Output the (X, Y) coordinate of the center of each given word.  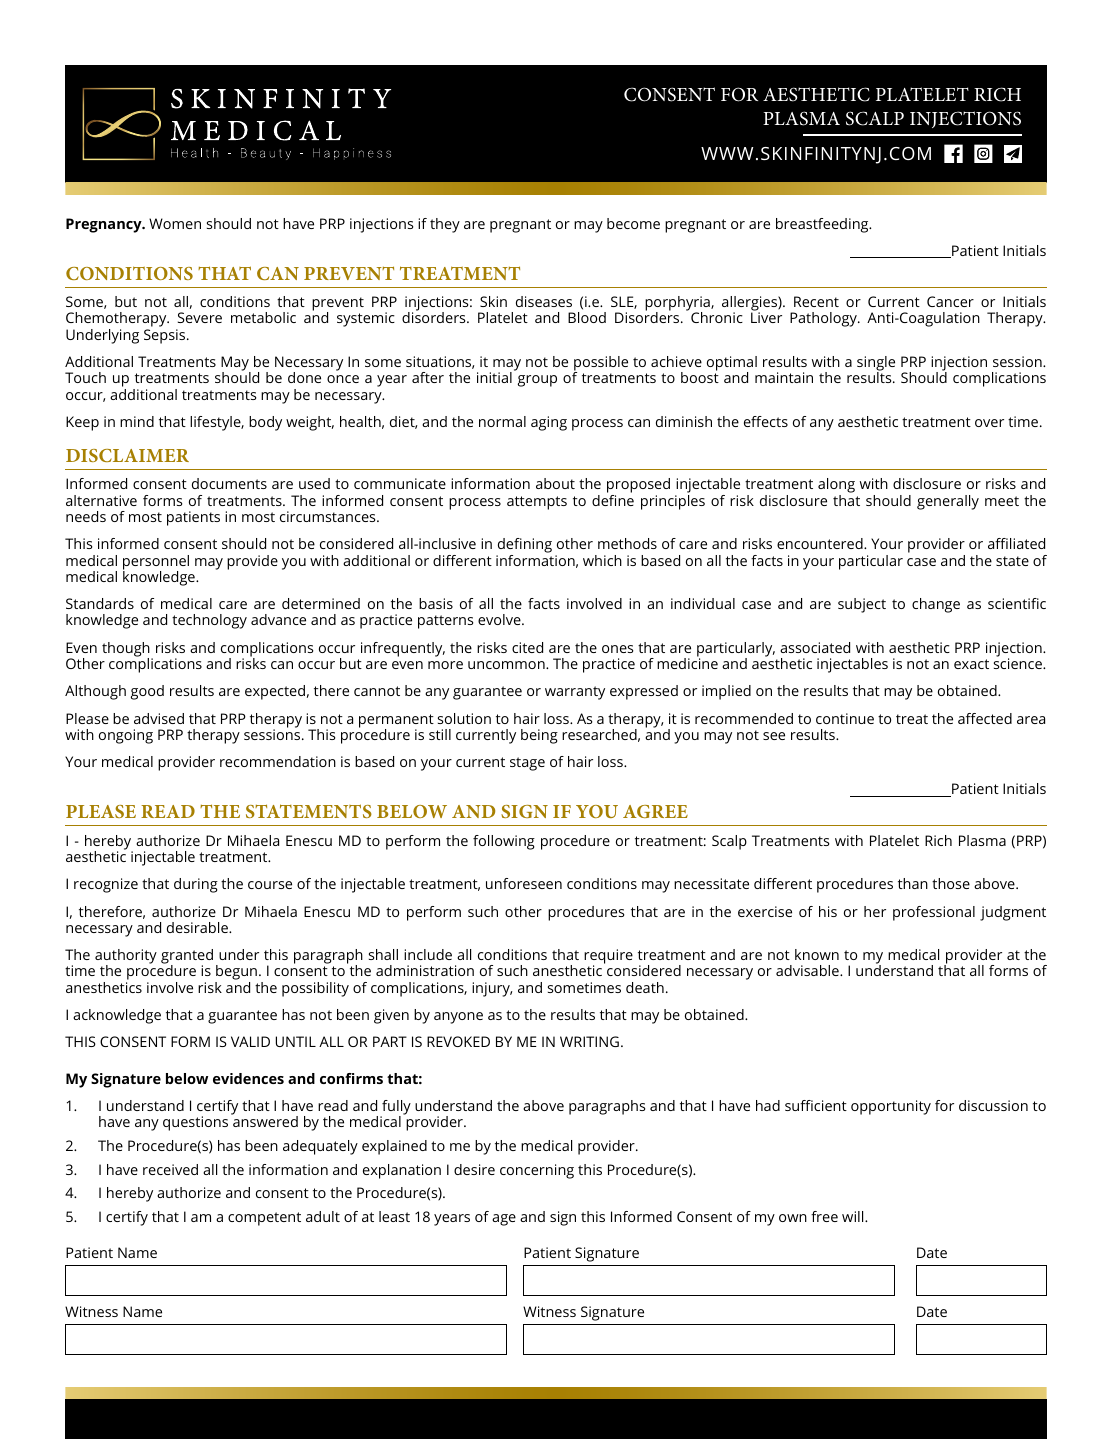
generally (948, 502)
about (555, 483)
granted (187, 958)
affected (985, 718)
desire (474, 1169)
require (608, 958)
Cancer (950, 301)
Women (175, 223)
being (539, 736)
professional (934, 913)
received (170, 1169)
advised (159, 718)
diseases (544, 301)
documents (229, 483)
